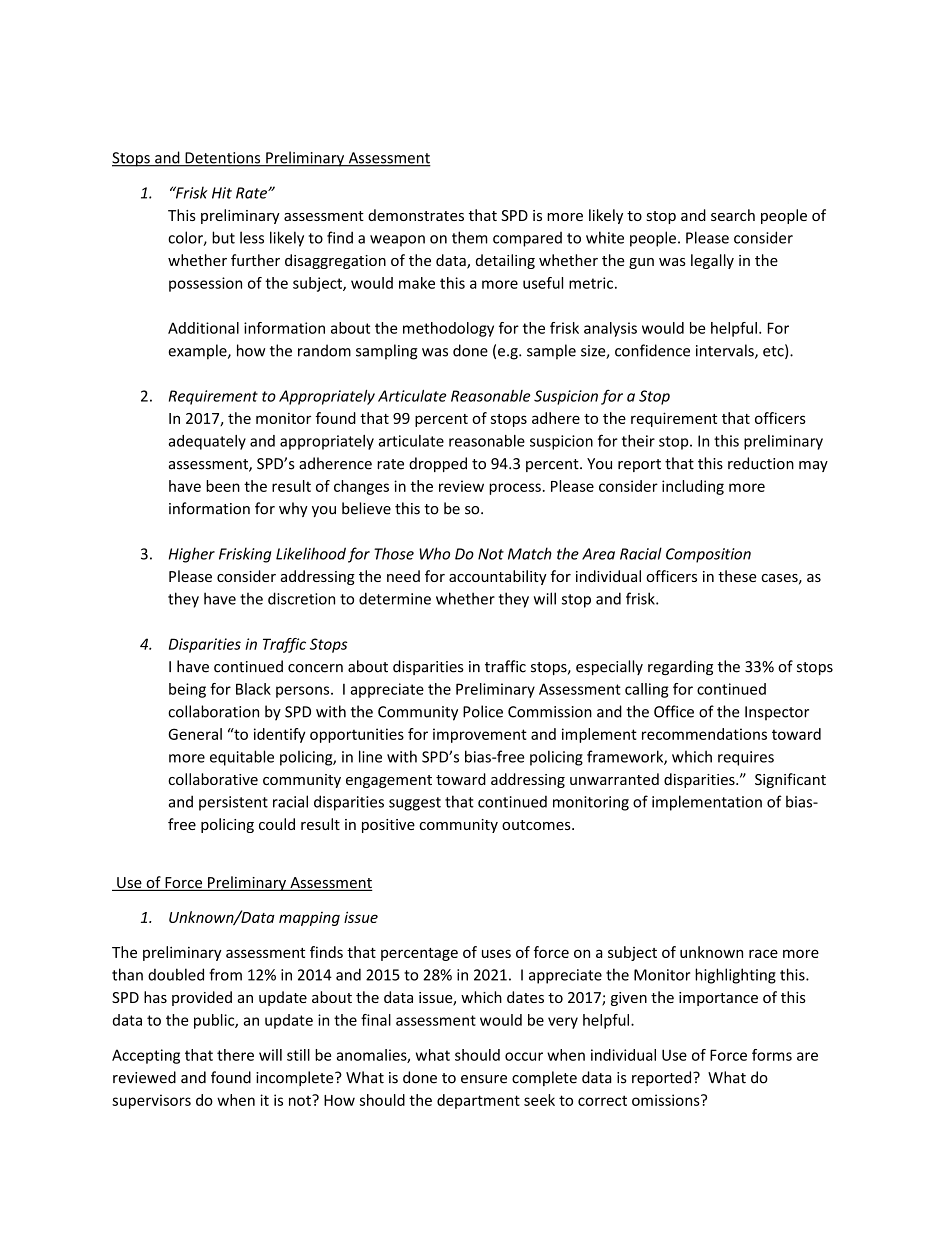 The width and height of the document is (952, 1233). Describe the element at coordinates (235, 1055) in the document. I see `there` at that location.
